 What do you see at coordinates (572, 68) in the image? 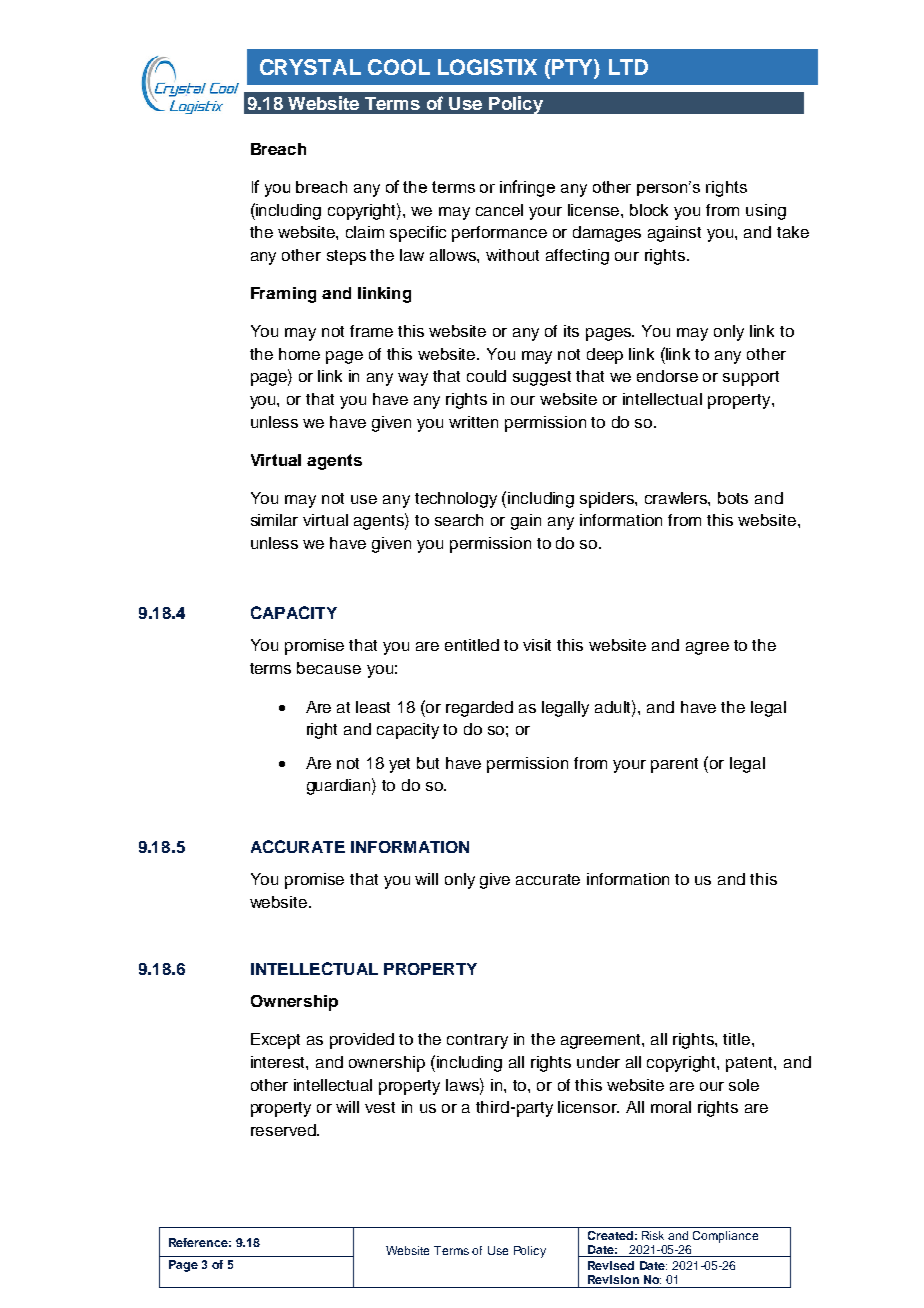
I see `PTY` at bounding box center [572, 68].
